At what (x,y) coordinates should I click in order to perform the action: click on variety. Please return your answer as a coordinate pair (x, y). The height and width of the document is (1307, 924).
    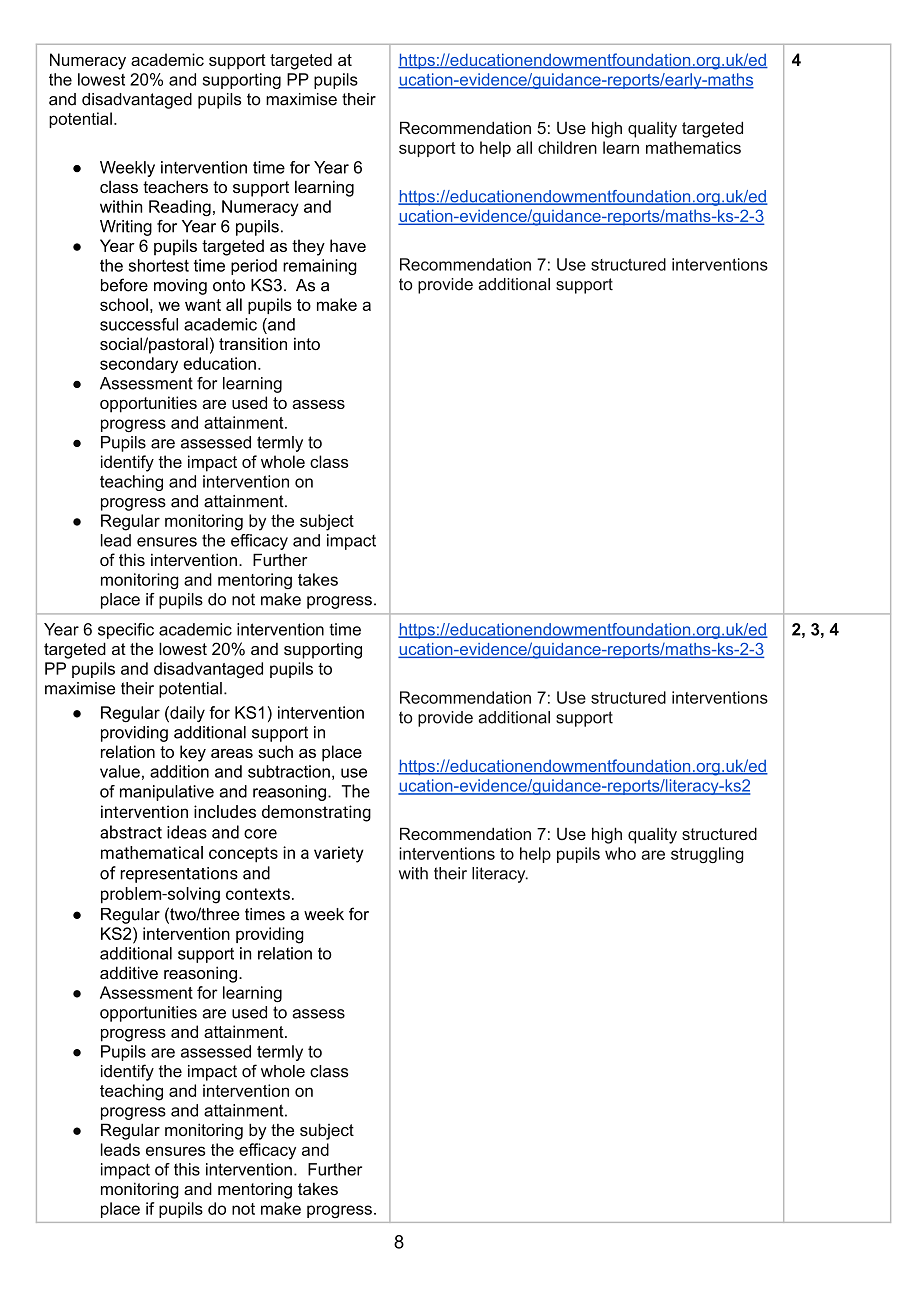
    Looking at the image, I should click on (339, 854).
